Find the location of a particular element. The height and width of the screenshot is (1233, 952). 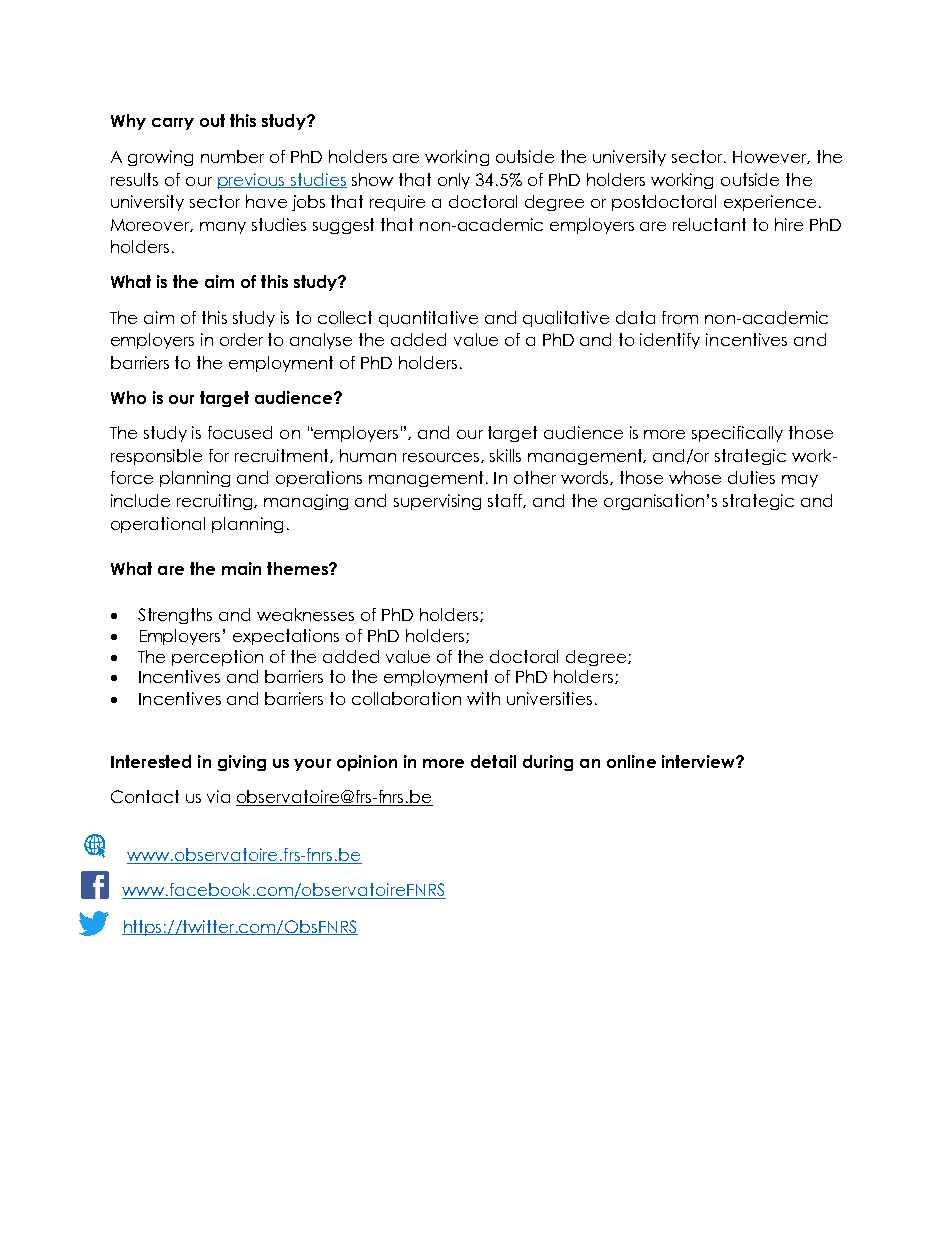

with is located at coordinates (483, 698).
